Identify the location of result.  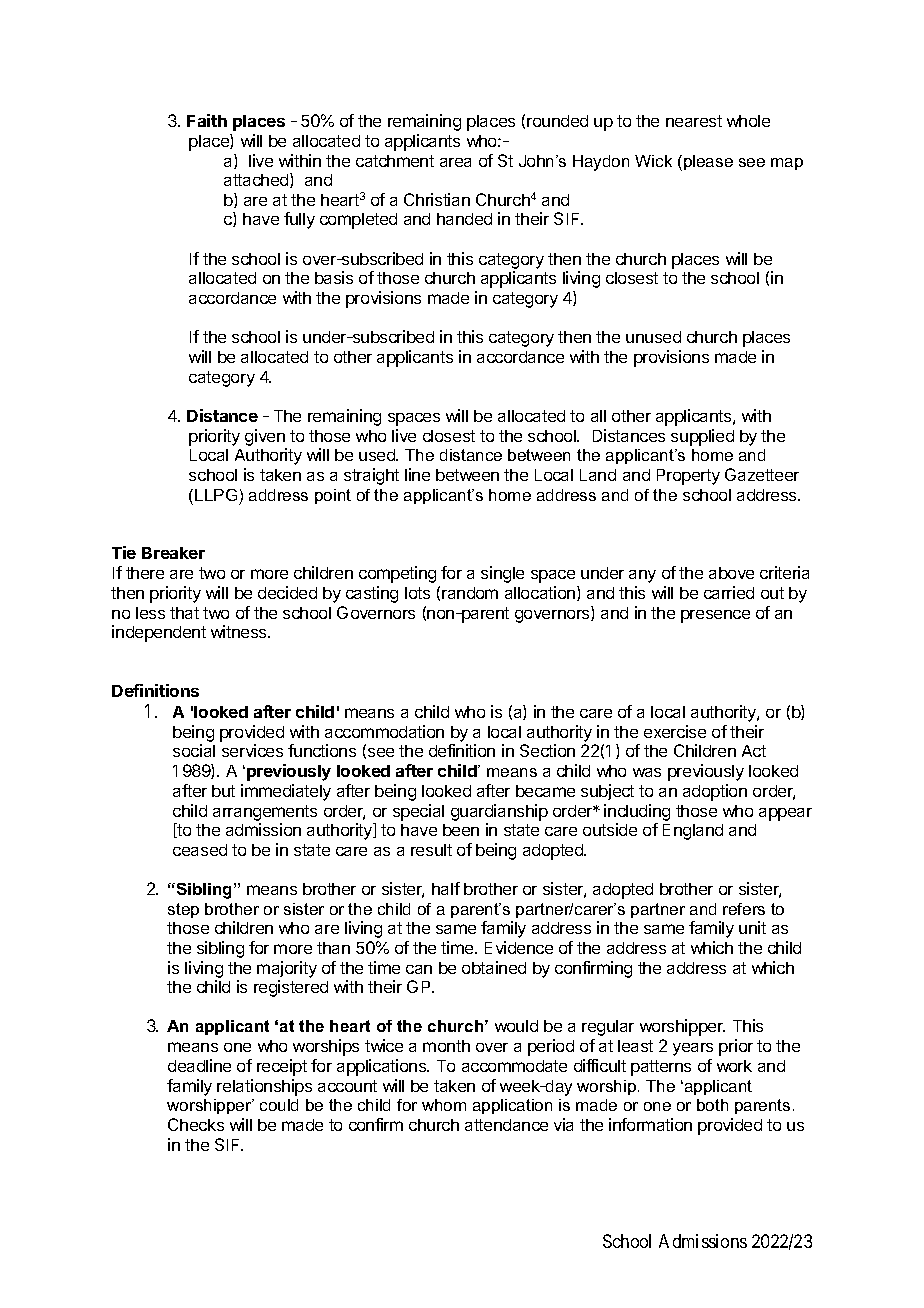
(431, 850).
